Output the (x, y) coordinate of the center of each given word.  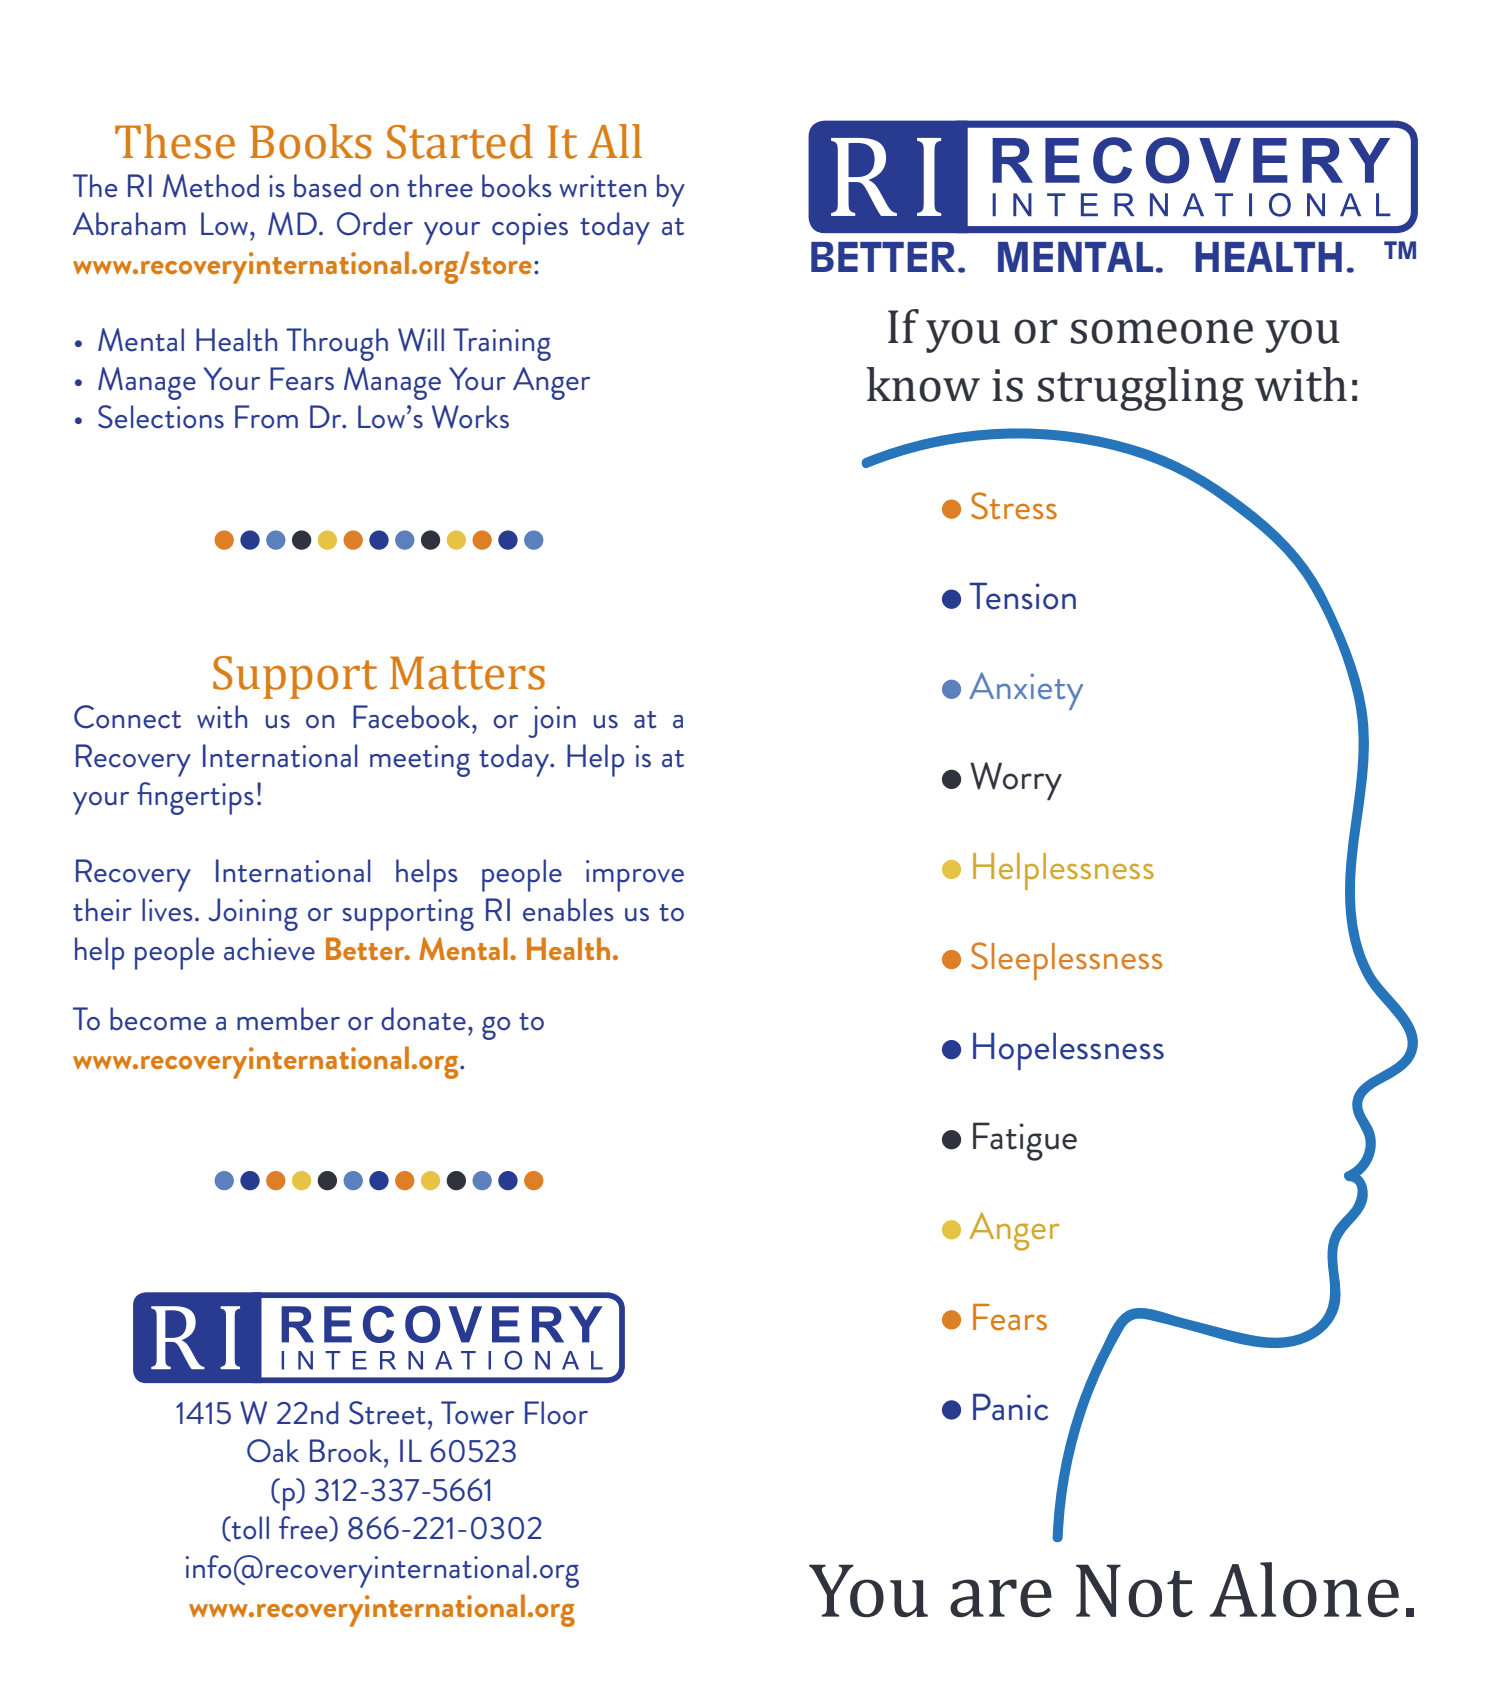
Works (470, 417)
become (158, 1019)
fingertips (195, 798)
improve (635, 876)
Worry (1016, 781)
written (602, 186)
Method (211, 186)
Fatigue (1025, 1141)
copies (530, 229)
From (266, 417)
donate (423, 1019)
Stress (1014, 506)
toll (249, 1529)
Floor (556, 1413)
